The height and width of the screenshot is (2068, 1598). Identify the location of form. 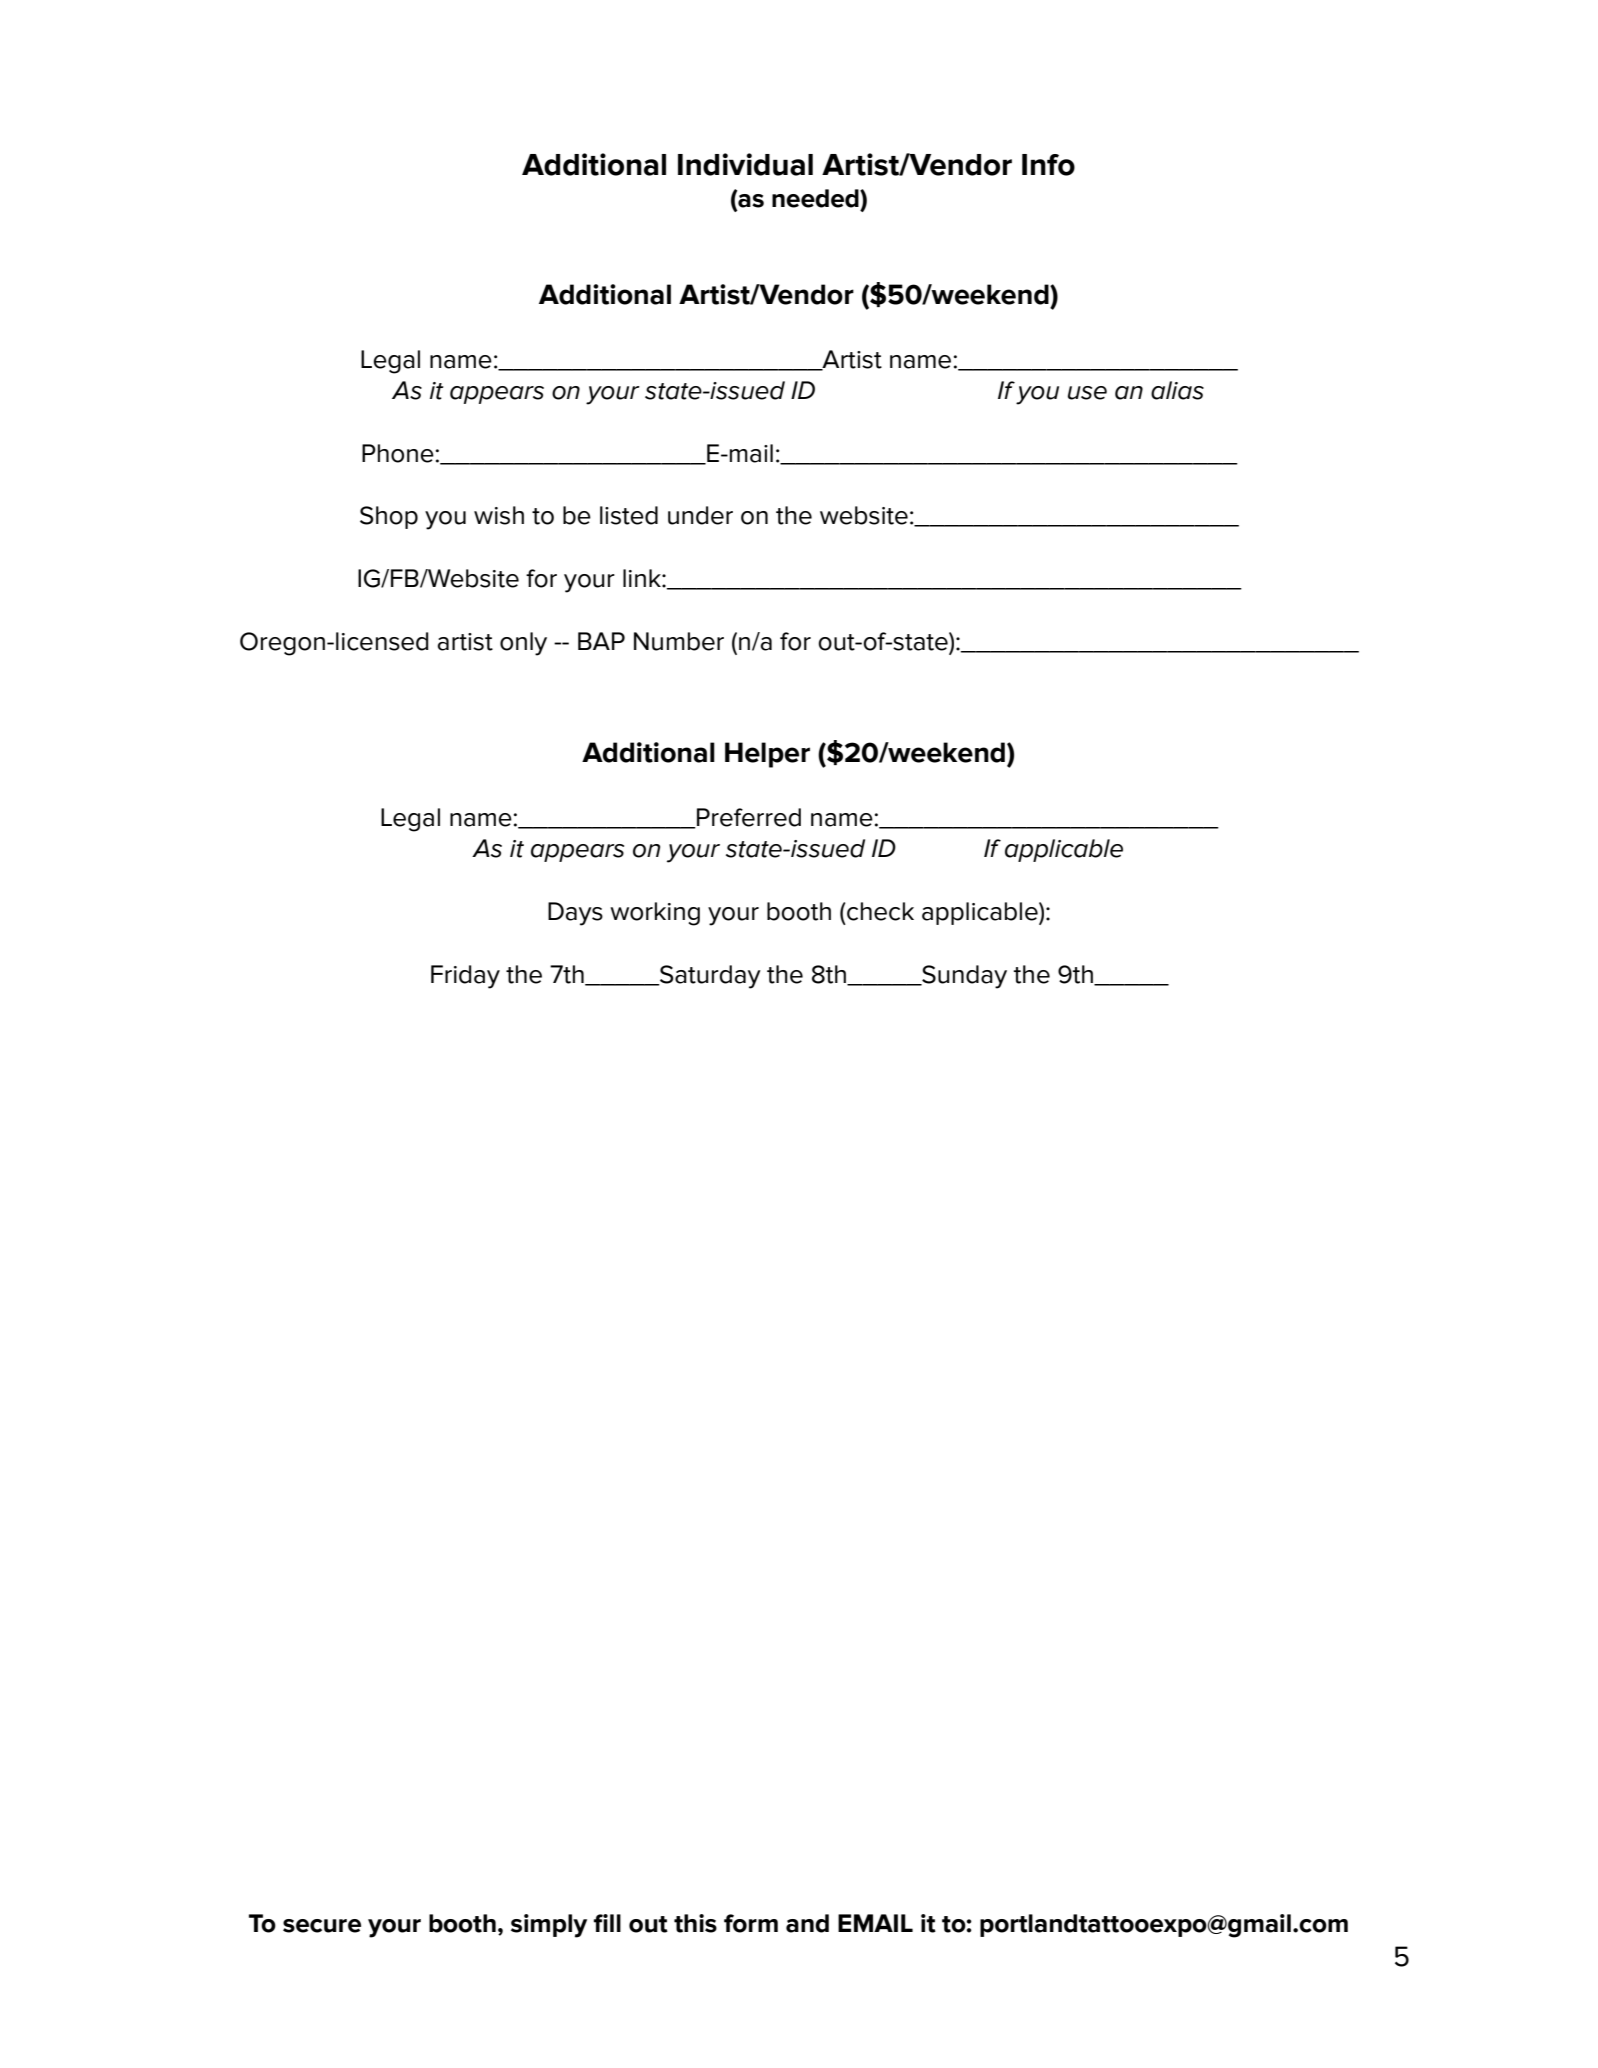
(751, 1923).
